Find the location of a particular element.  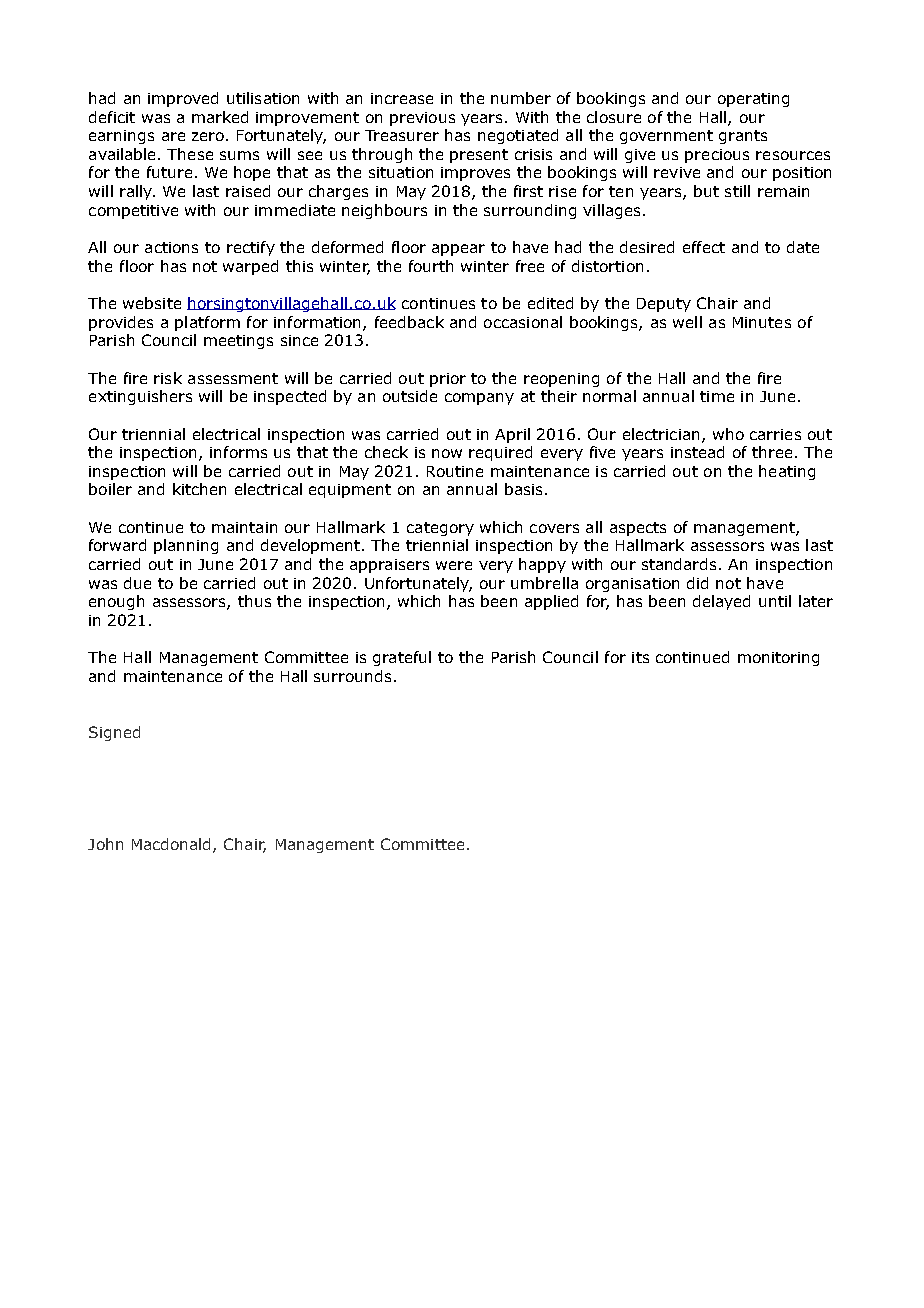

risk is located at coordinates (168, 378).
